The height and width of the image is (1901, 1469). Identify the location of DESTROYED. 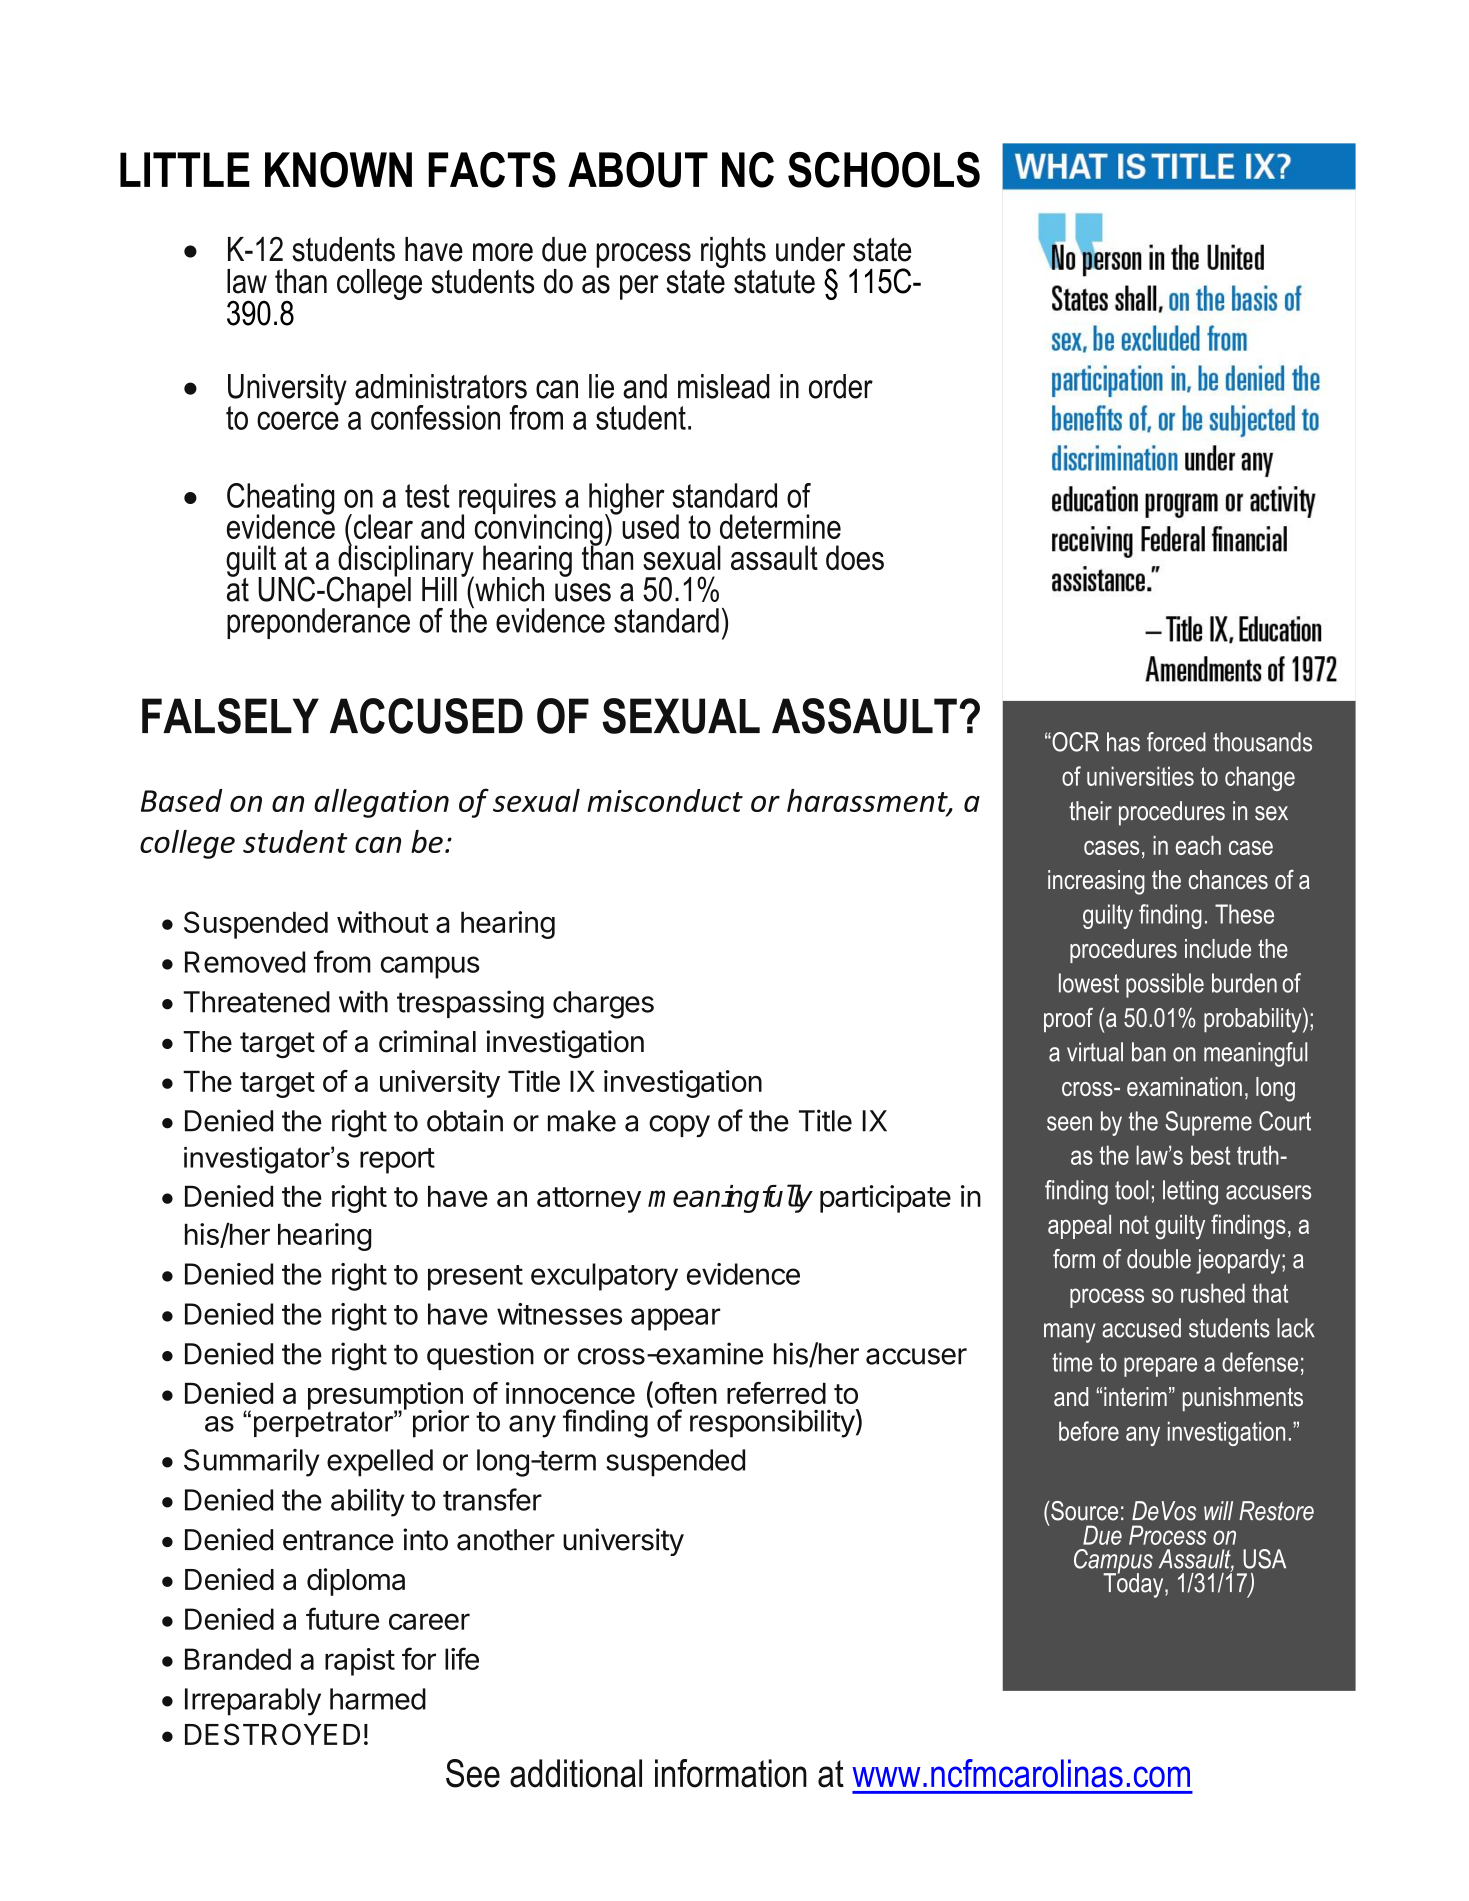
(272, 1734).
